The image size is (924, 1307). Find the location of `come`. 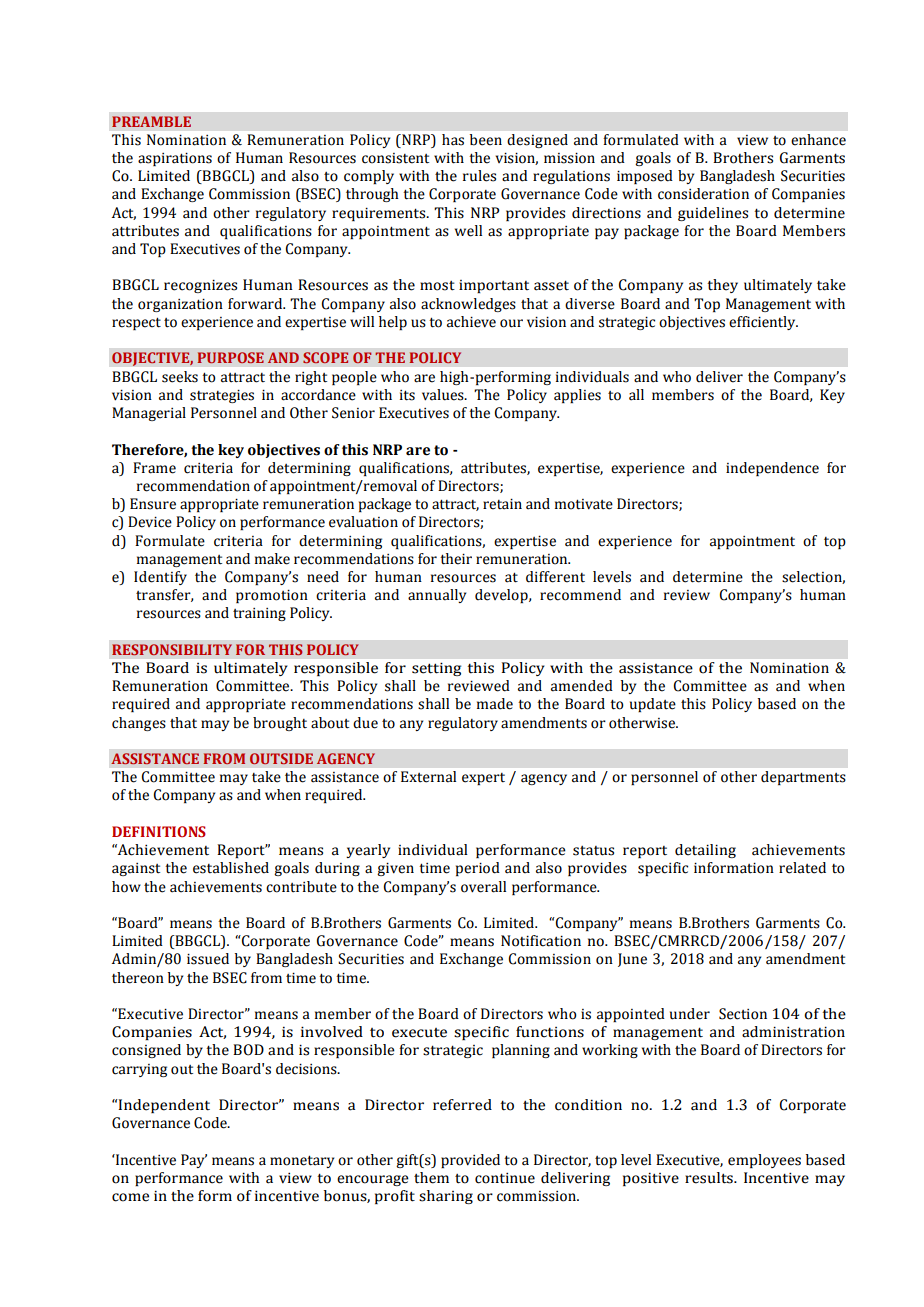

come is located at coordinates (130, 1197).
